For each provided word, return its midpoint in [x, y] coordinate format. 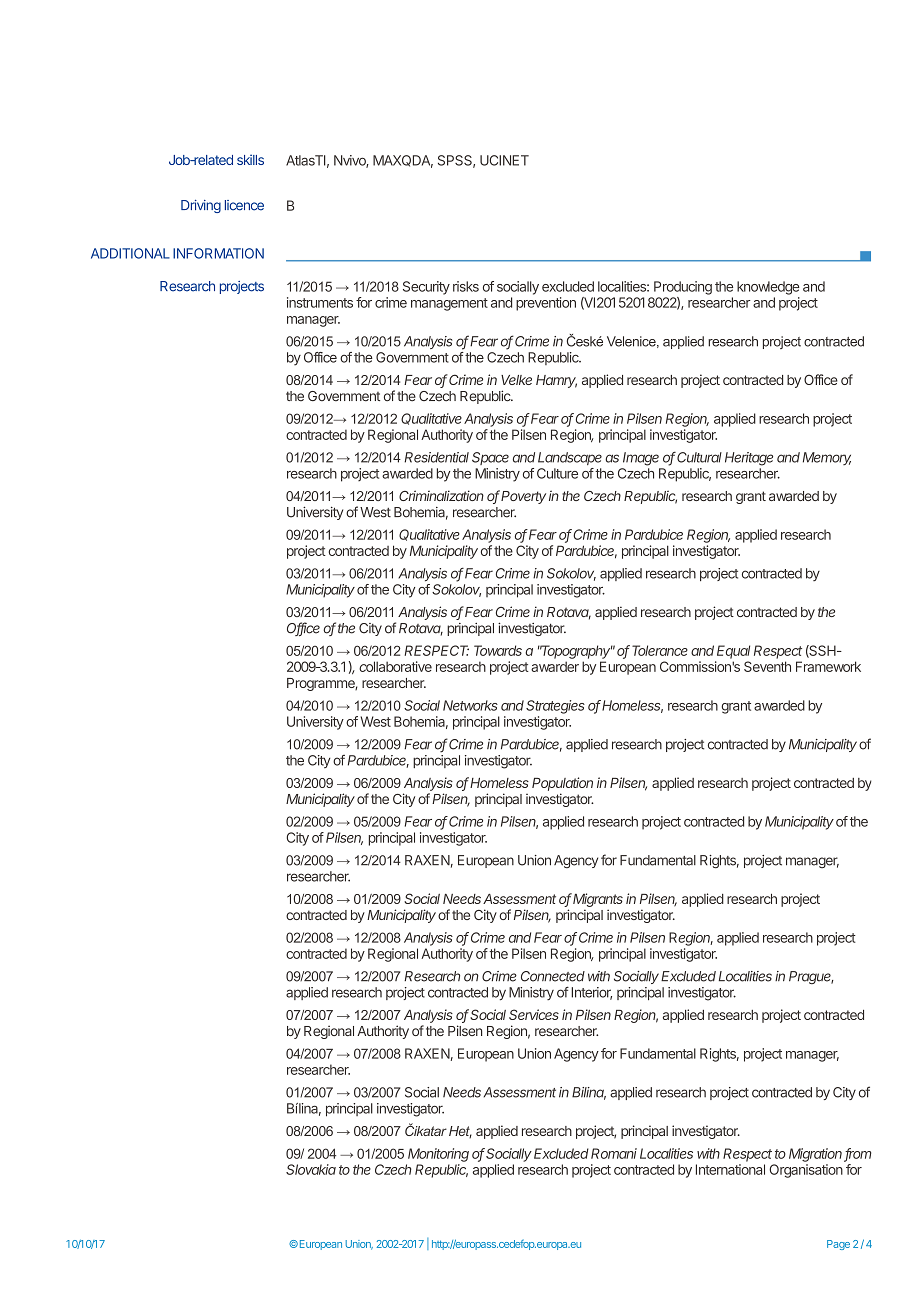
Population [562, 784]
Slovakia [311, 1169]
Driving [201, 206]
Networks [470, 705]
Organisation [806, 1171]
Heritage [749, 459]
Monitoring [438, 1155]
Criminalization [441, 495]
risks [466, 286]
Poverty [523, 497]
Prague [811, 977]
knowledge [768, 288]
